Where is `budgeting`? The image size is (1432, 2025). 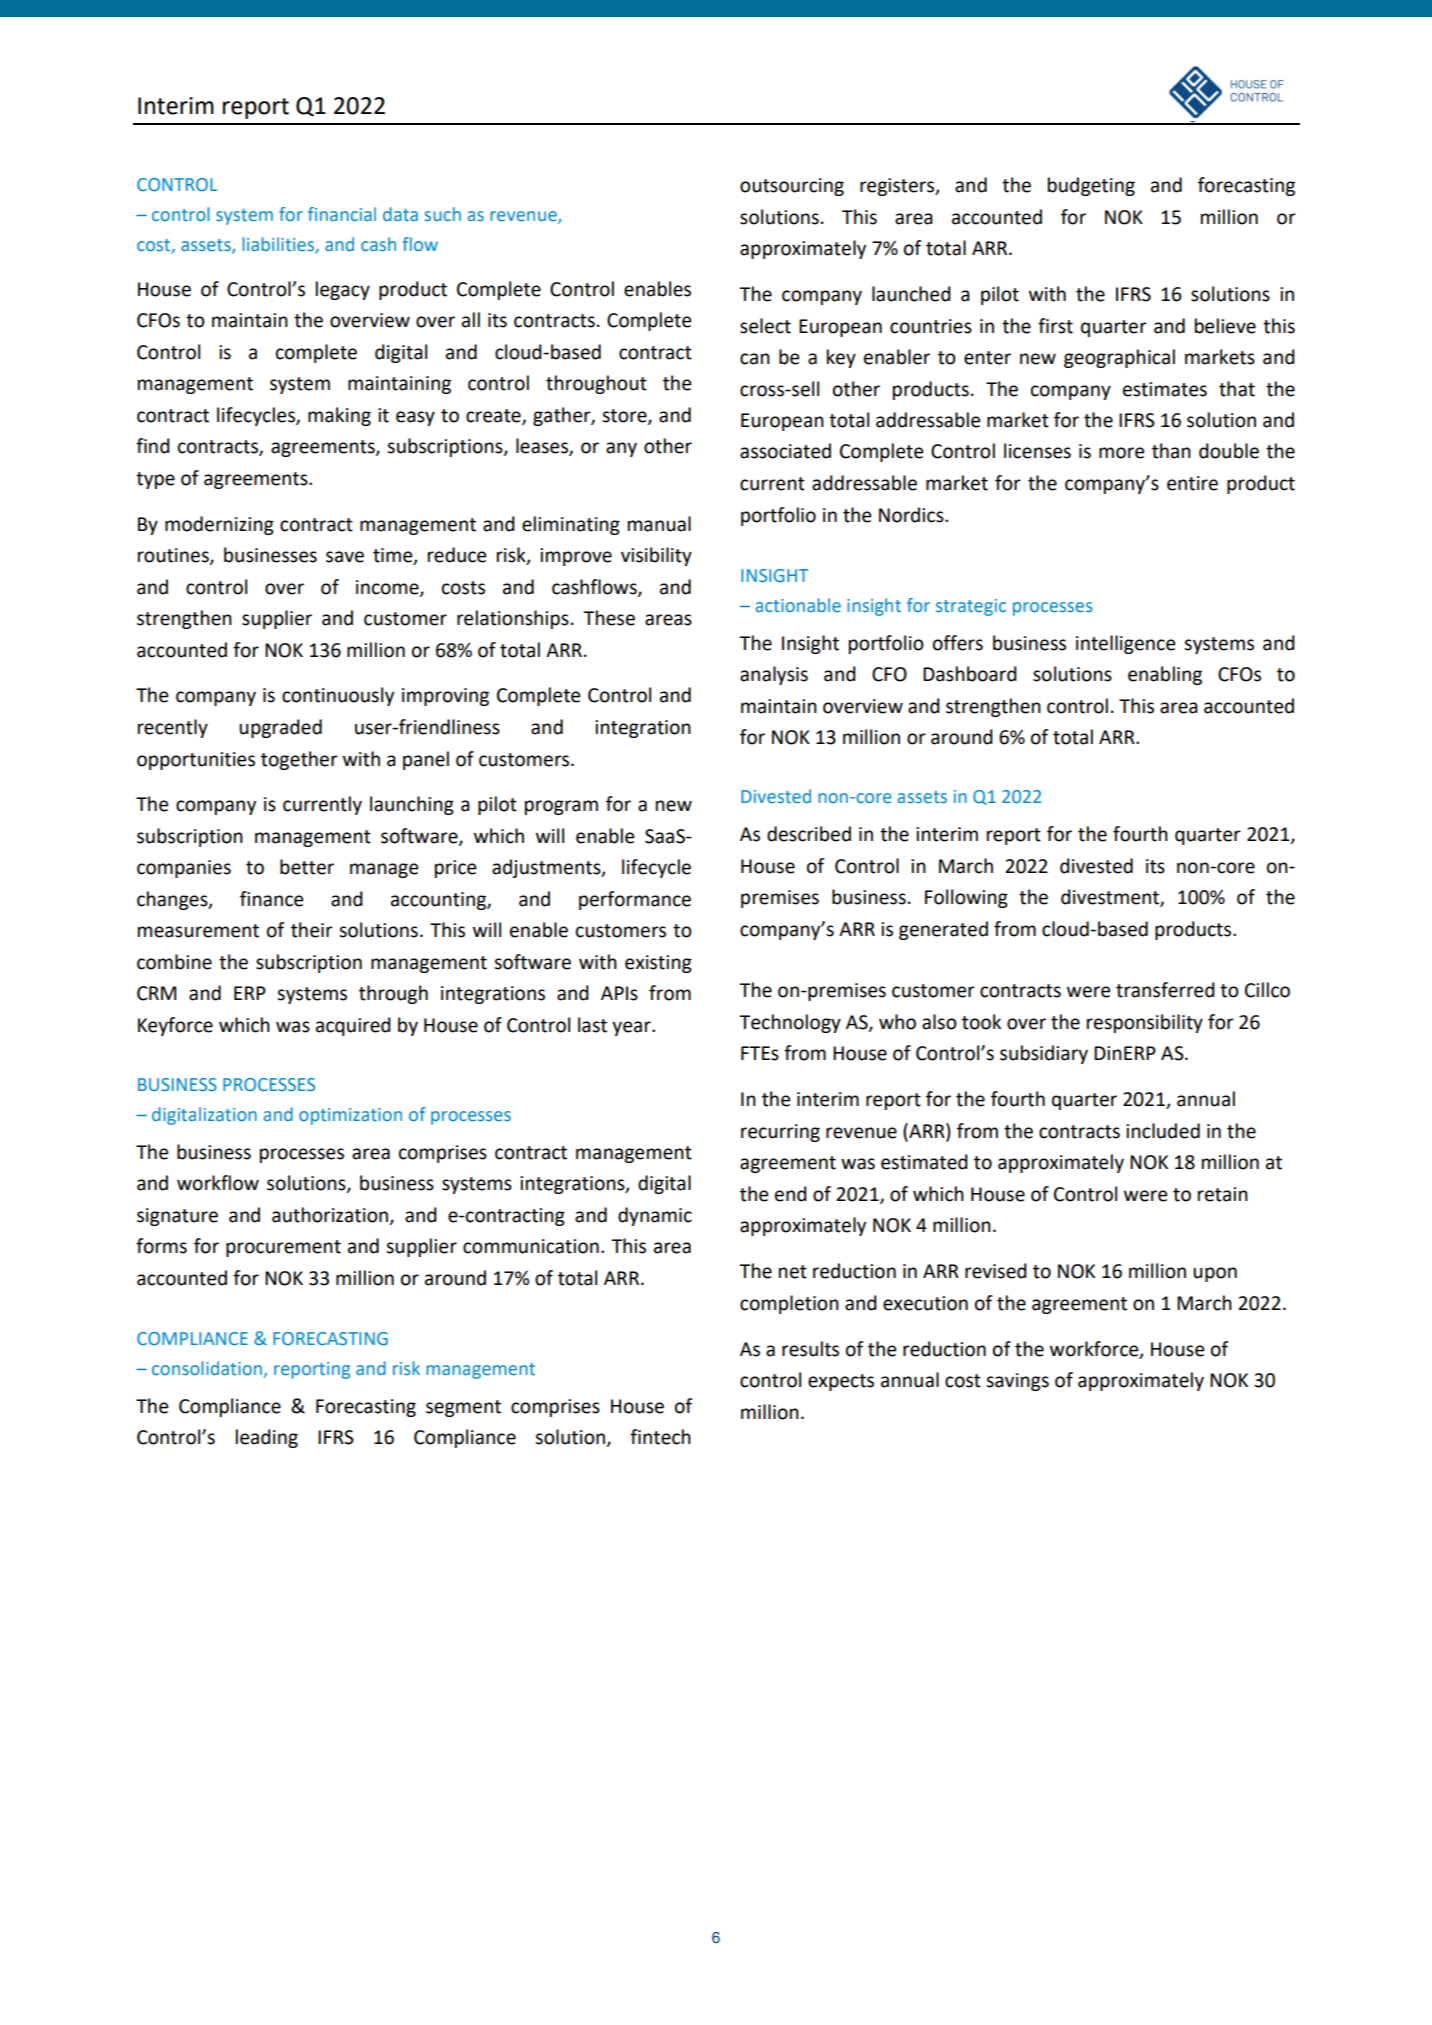 budgeting is located at coordinates (1091, 186).
